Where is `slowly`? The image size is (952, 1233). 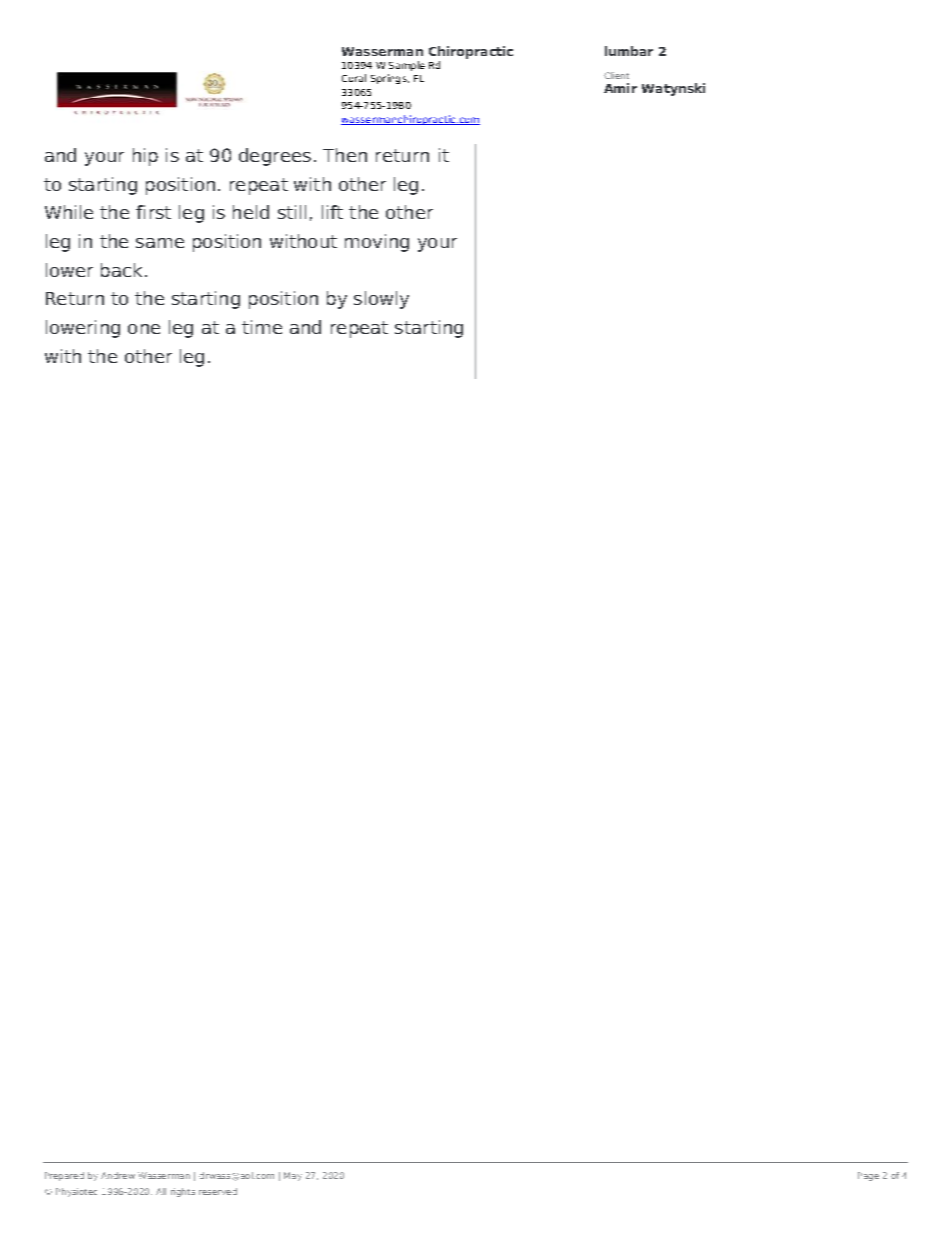
slowly is located at coordinates (381, 300).
